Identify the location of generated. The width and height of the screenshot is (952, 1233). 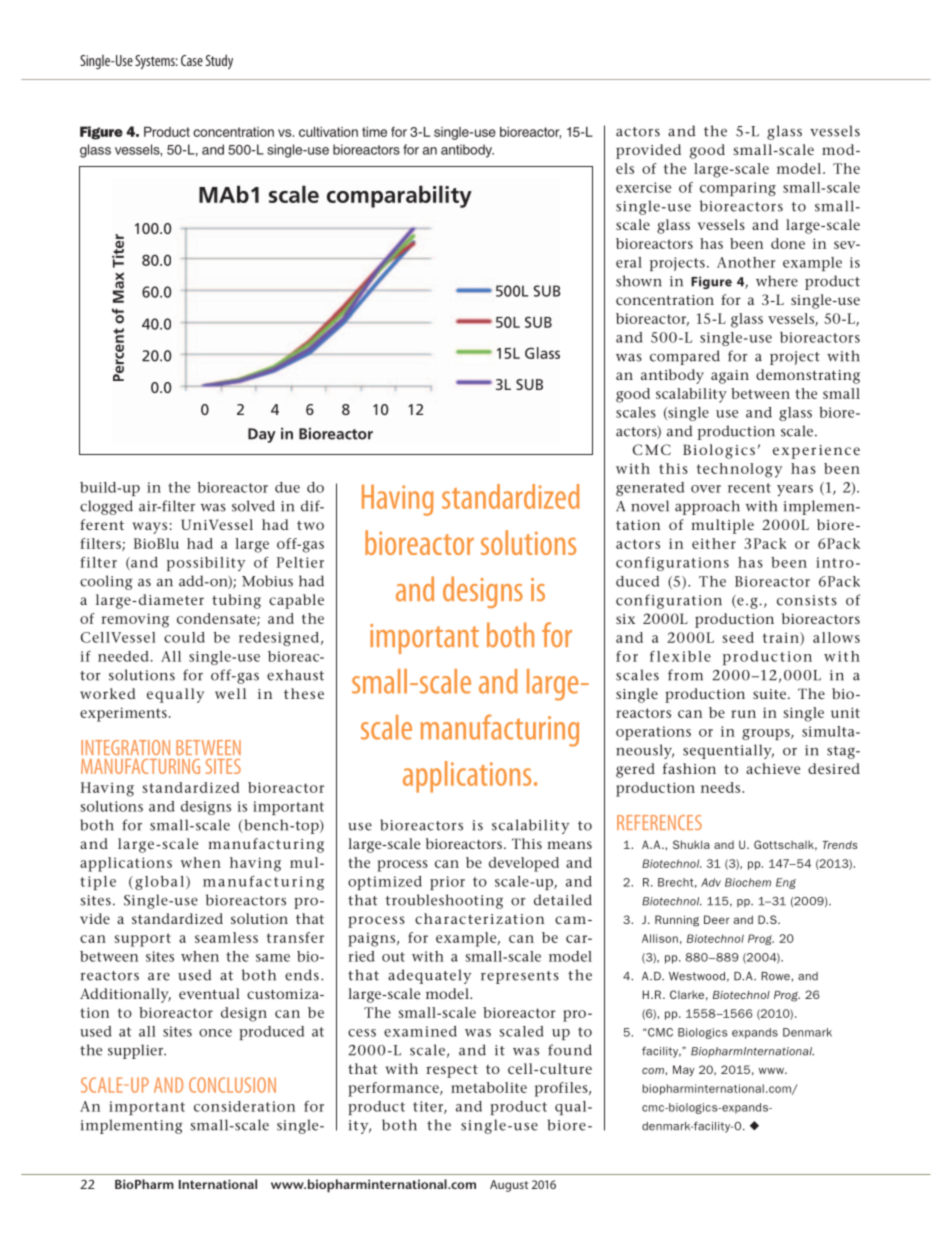
(650, 489).
